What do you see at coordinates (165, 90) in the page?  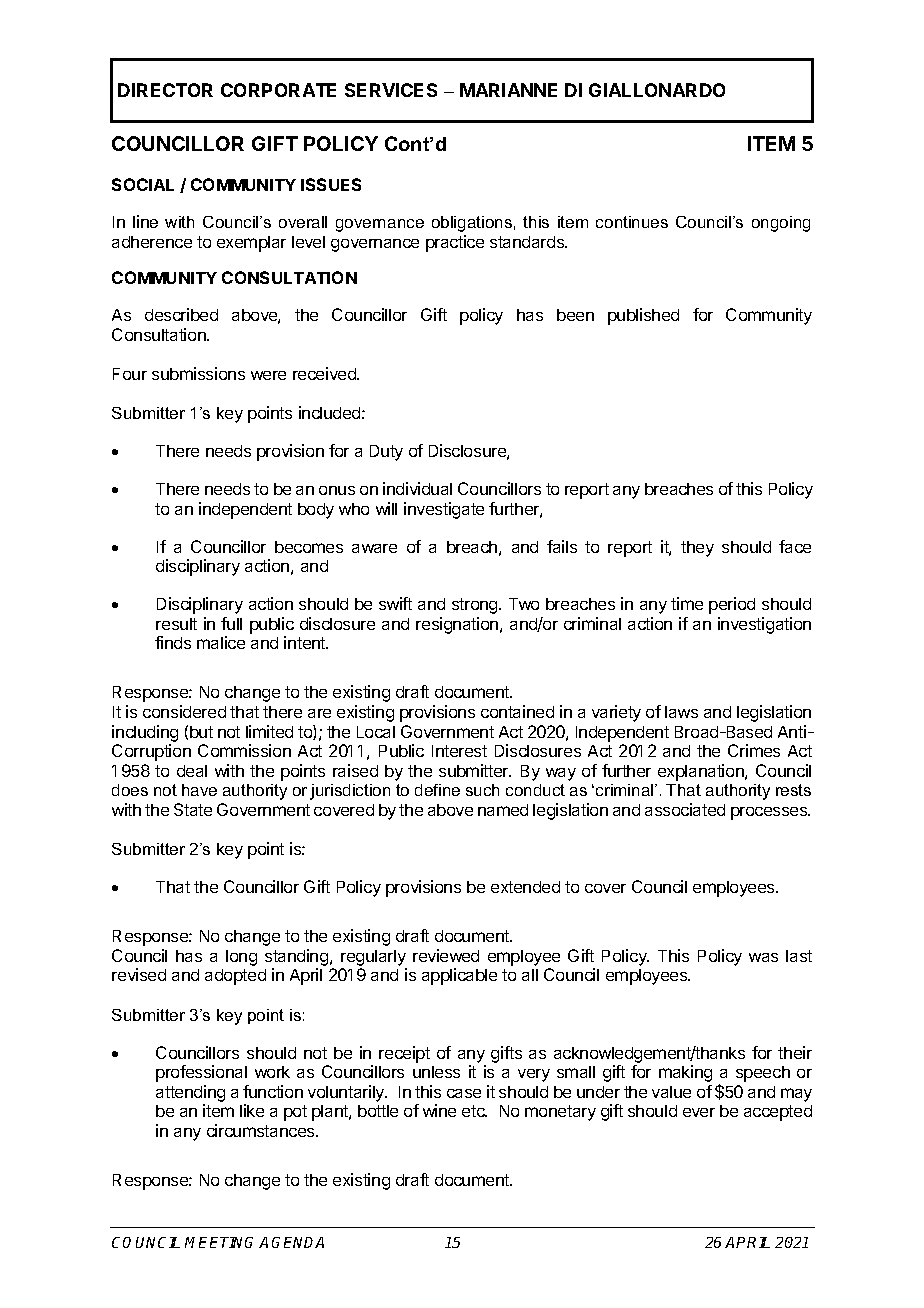 I see `DIRECTOR` at bounding box center [165, 90].
